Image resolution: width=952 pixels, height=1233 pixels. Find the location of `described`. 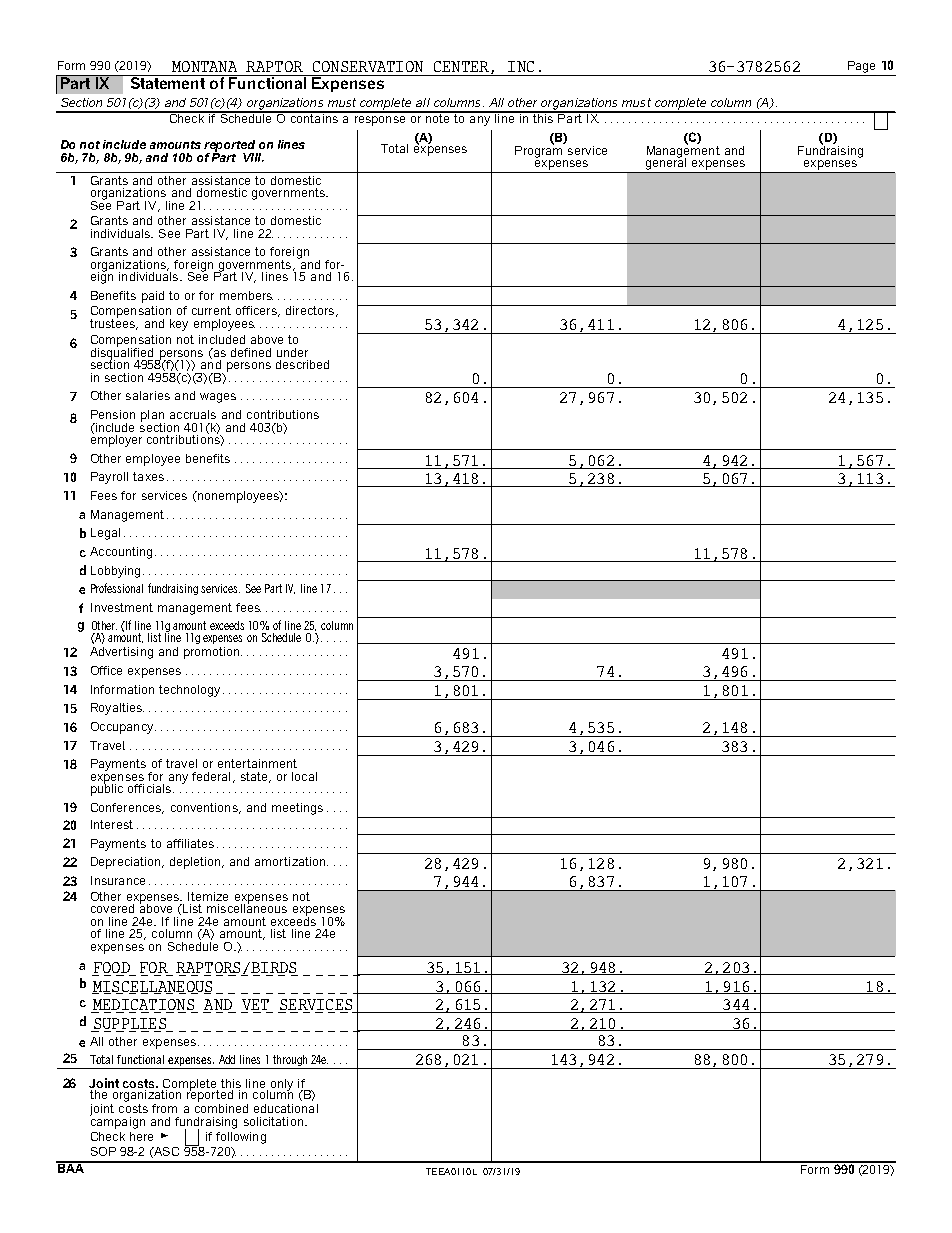

described is located at coordinates (302, 364).
